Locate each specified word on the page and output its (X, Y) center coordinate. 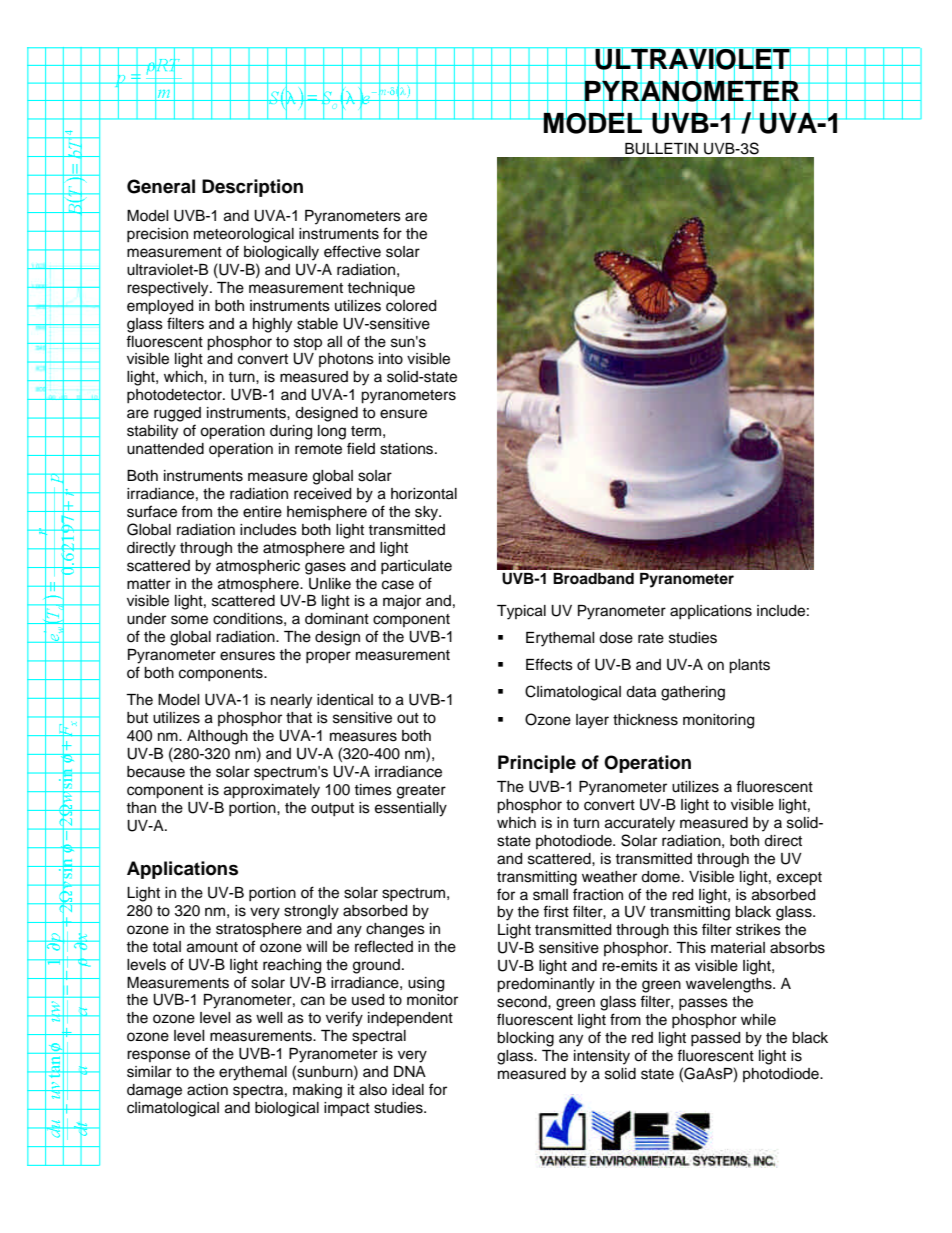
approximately (272, 791)
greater (421, 792)
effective (352, 251)
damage (154, 1091)
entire (262, 512)
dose (616, 638)
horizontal (424, 494)
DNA (410, 1071)
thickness (645, 720)
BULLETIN (661, 149)
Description (252, 188)
